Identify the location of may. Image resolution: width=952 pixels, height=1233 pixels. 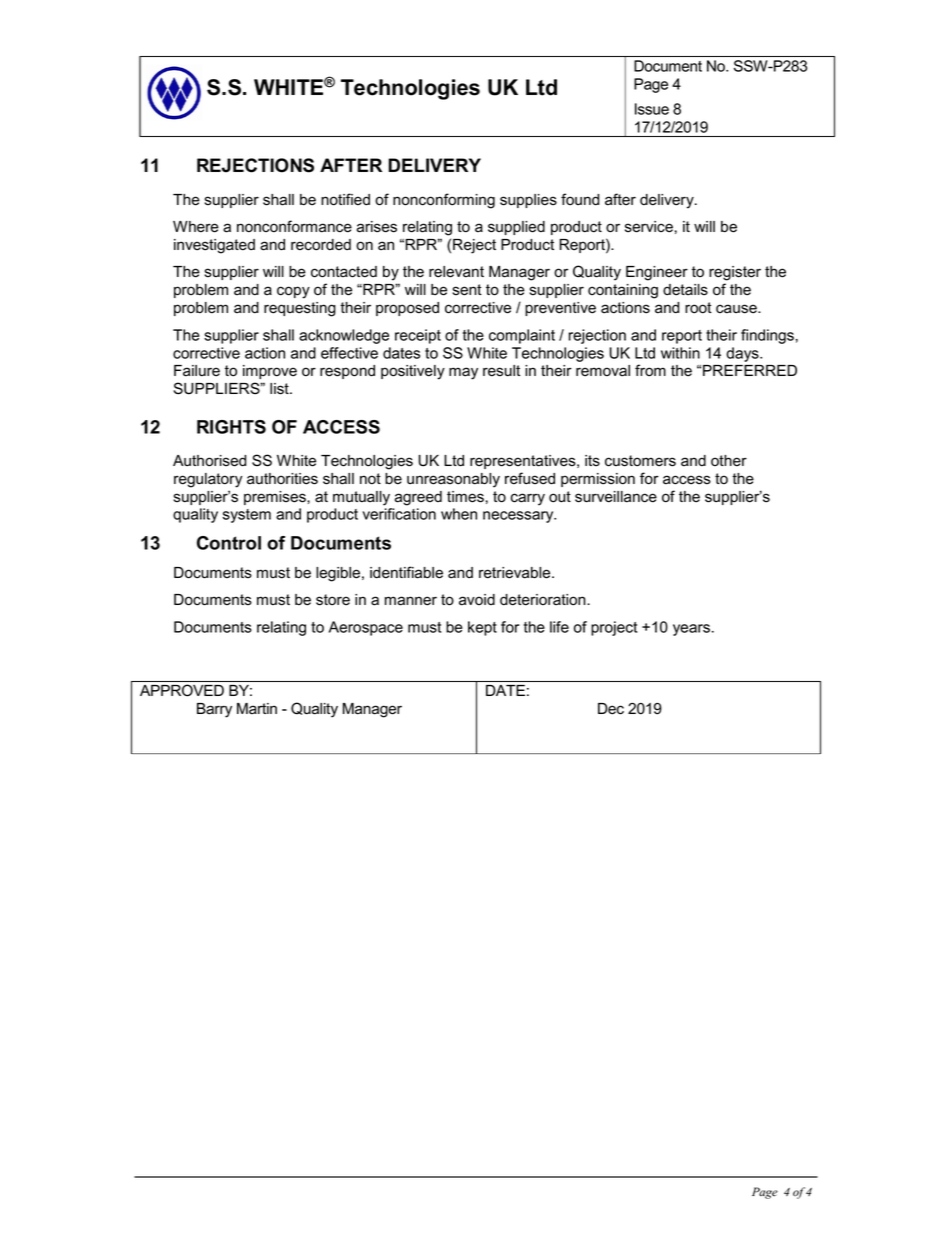
(463, 373).
